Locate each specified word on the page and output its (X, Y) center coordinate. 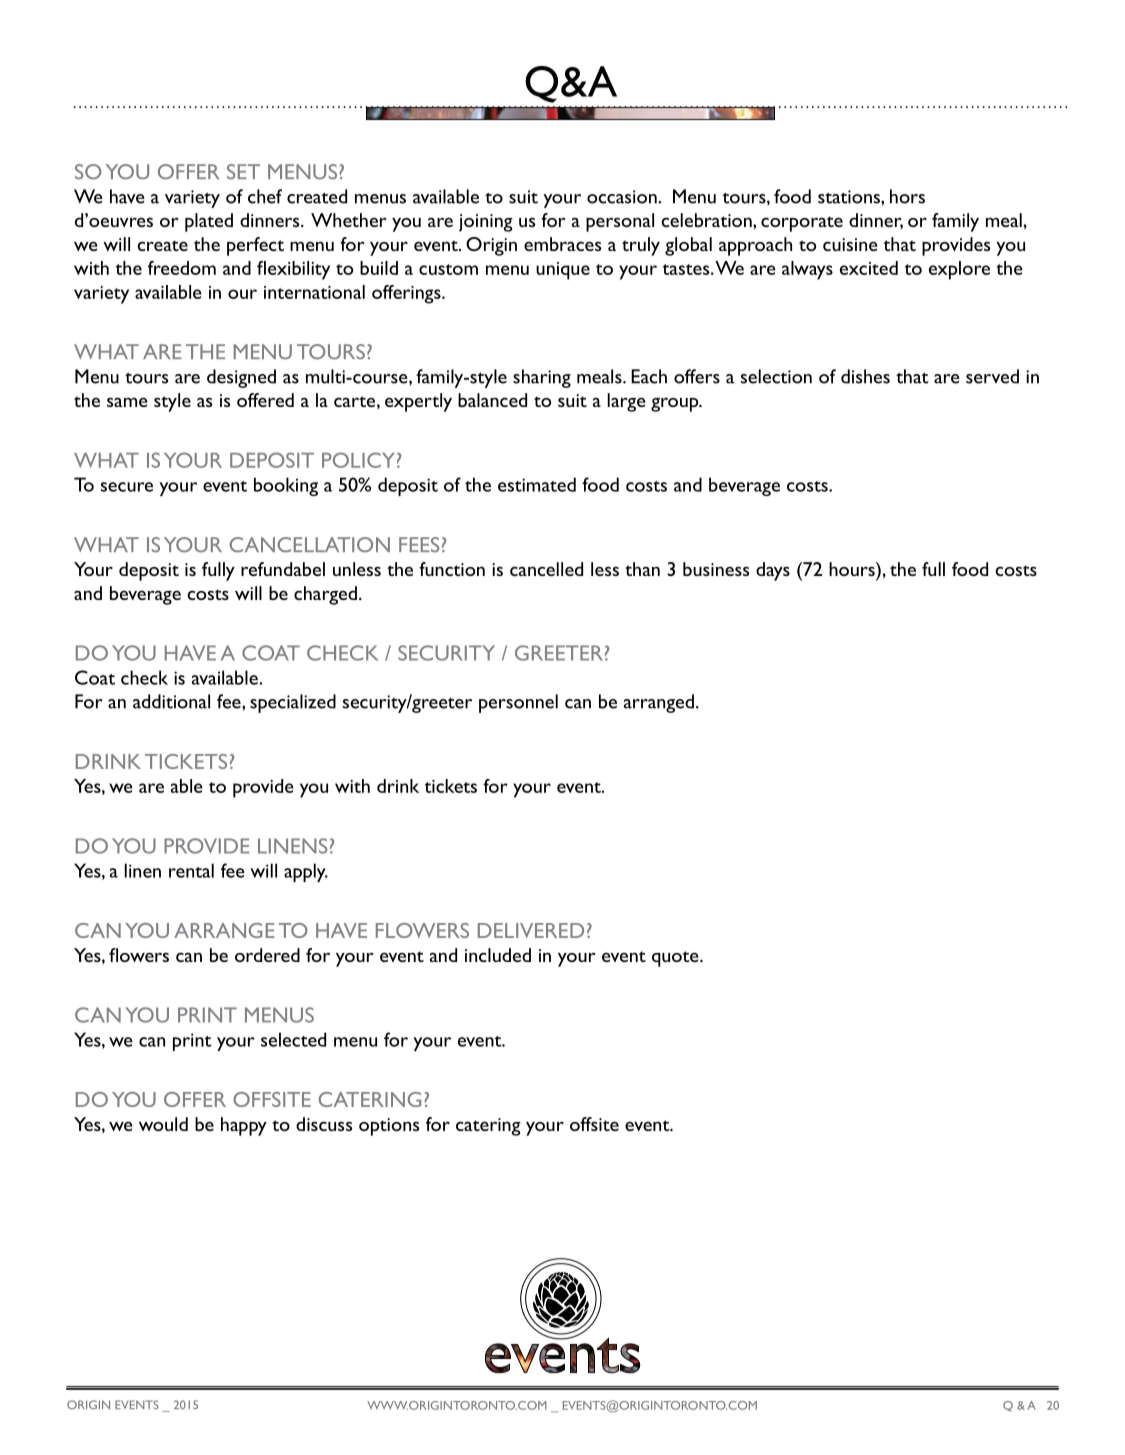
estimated (537, 484)
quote (676, 959)
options (389, 1127)
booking (286, 486)
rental (191, 870)
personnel (518, 703)
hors (907, 196)
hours (853, 569)
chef (265, 196)
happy (244, 1126)
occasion (622, 197)
